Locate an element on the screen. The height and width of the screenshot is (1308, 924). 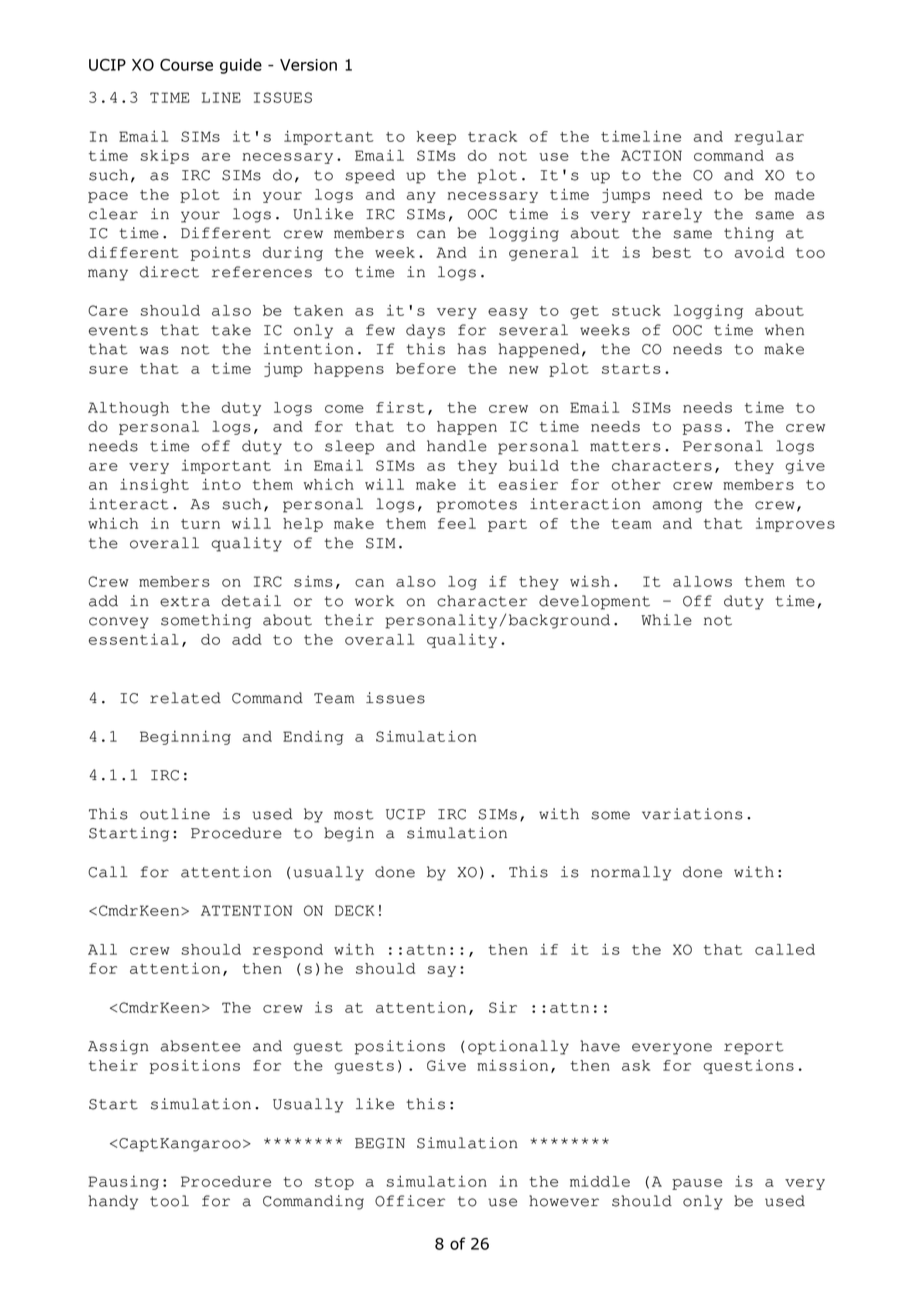
regular is located at coordinates (769, 138).
